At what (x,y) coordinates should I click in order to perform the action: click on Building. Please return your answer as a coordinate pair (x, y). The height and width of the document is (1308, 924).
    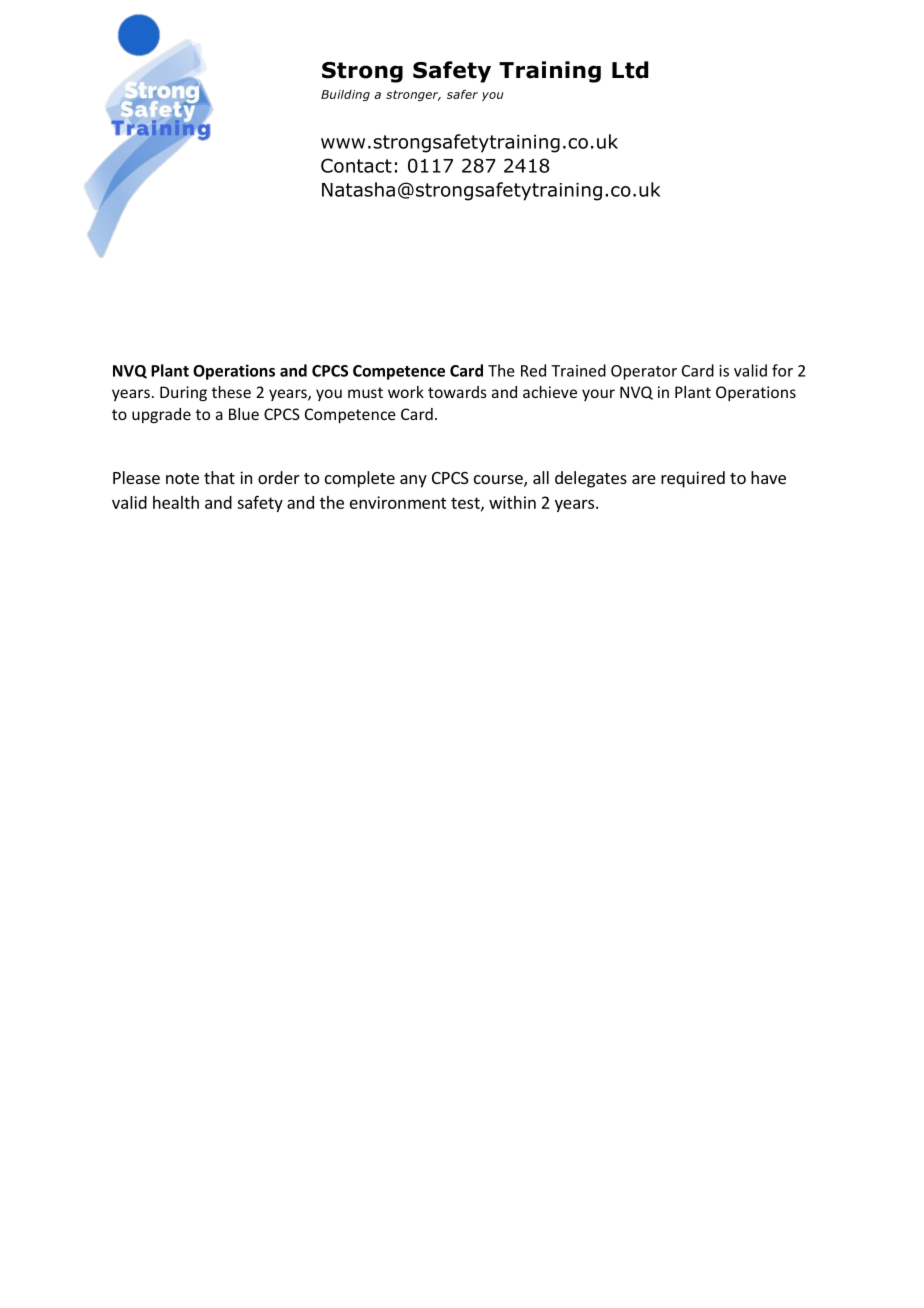
    Looking at the image, I should click on (345, 95).
